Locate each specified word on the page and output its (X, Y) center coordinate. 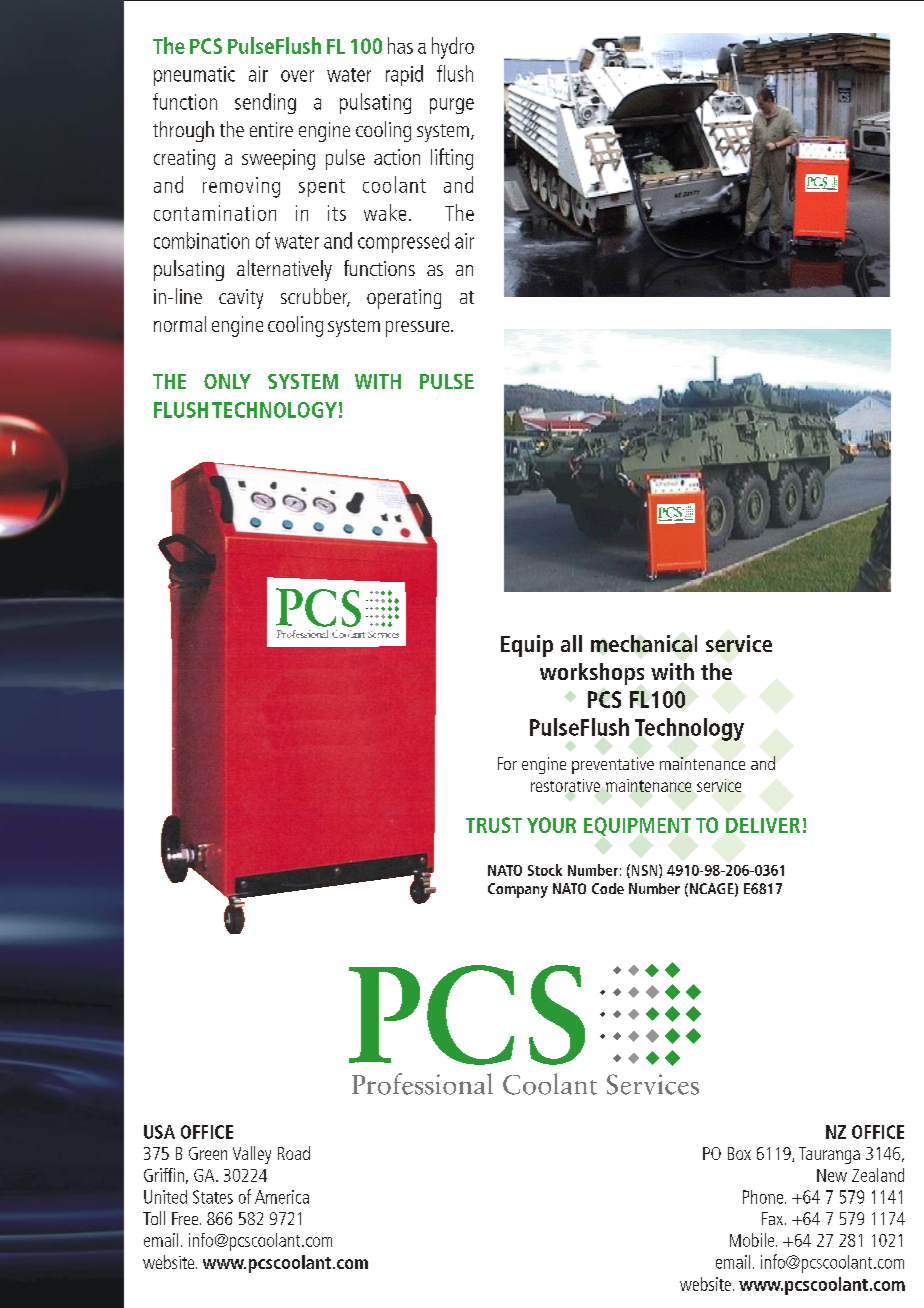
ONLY (227, 381)
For (507, 763)
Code (608, 888)
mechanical (644, 643)
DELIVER (763, 825)
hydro (453, 48)
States (213, 1197)
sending (265, 103)
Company (518, 890)
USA (159, 1132)
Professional (422, 1084)
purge (452, 106)
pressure (419, 329)
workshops (592, 674)
